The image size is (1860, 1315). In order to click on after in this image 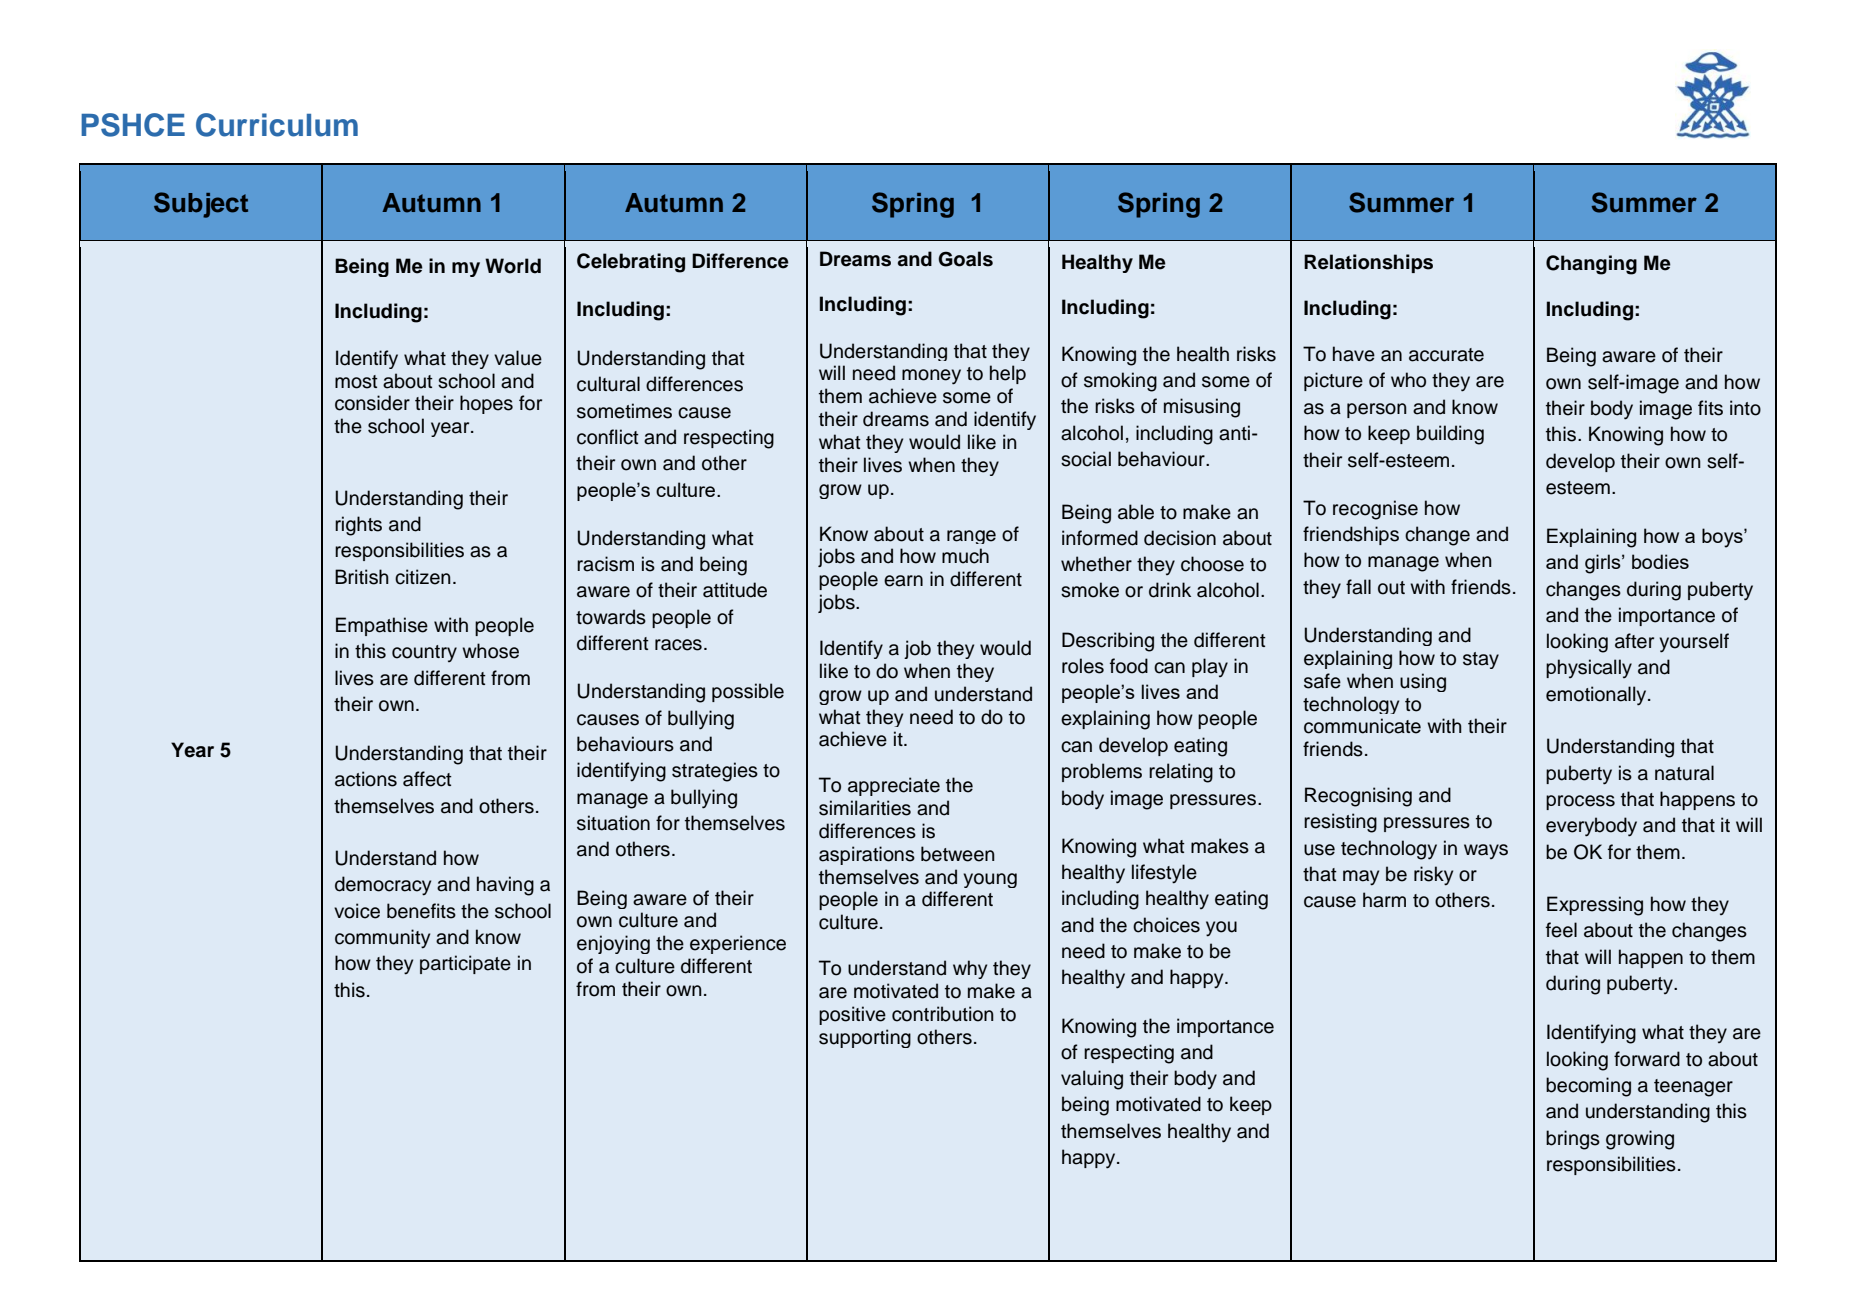, I will do `click(1634, 641)`.
